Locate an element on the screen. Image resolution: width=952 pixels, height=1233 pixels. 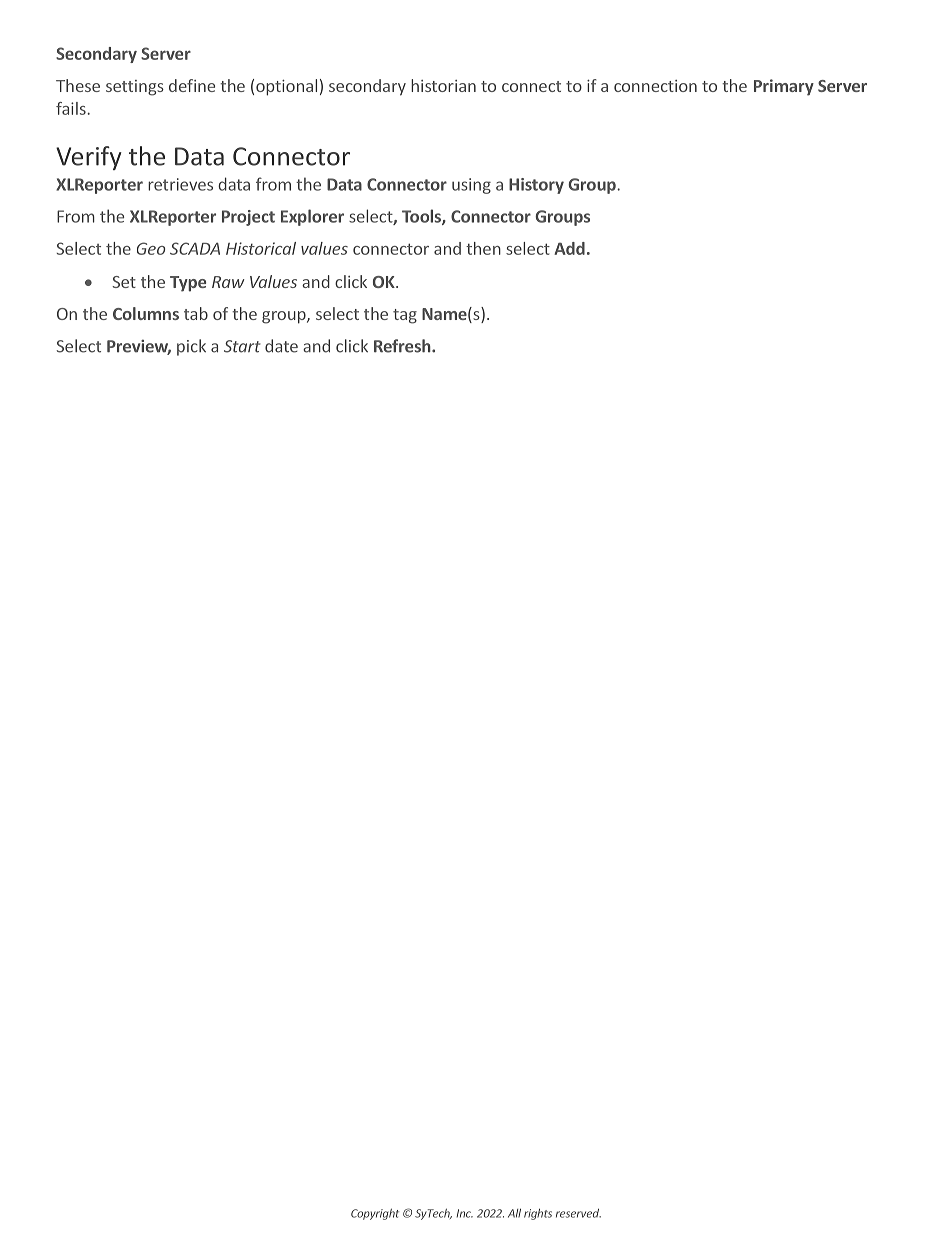
Add is located at coordinates (569, 248).
